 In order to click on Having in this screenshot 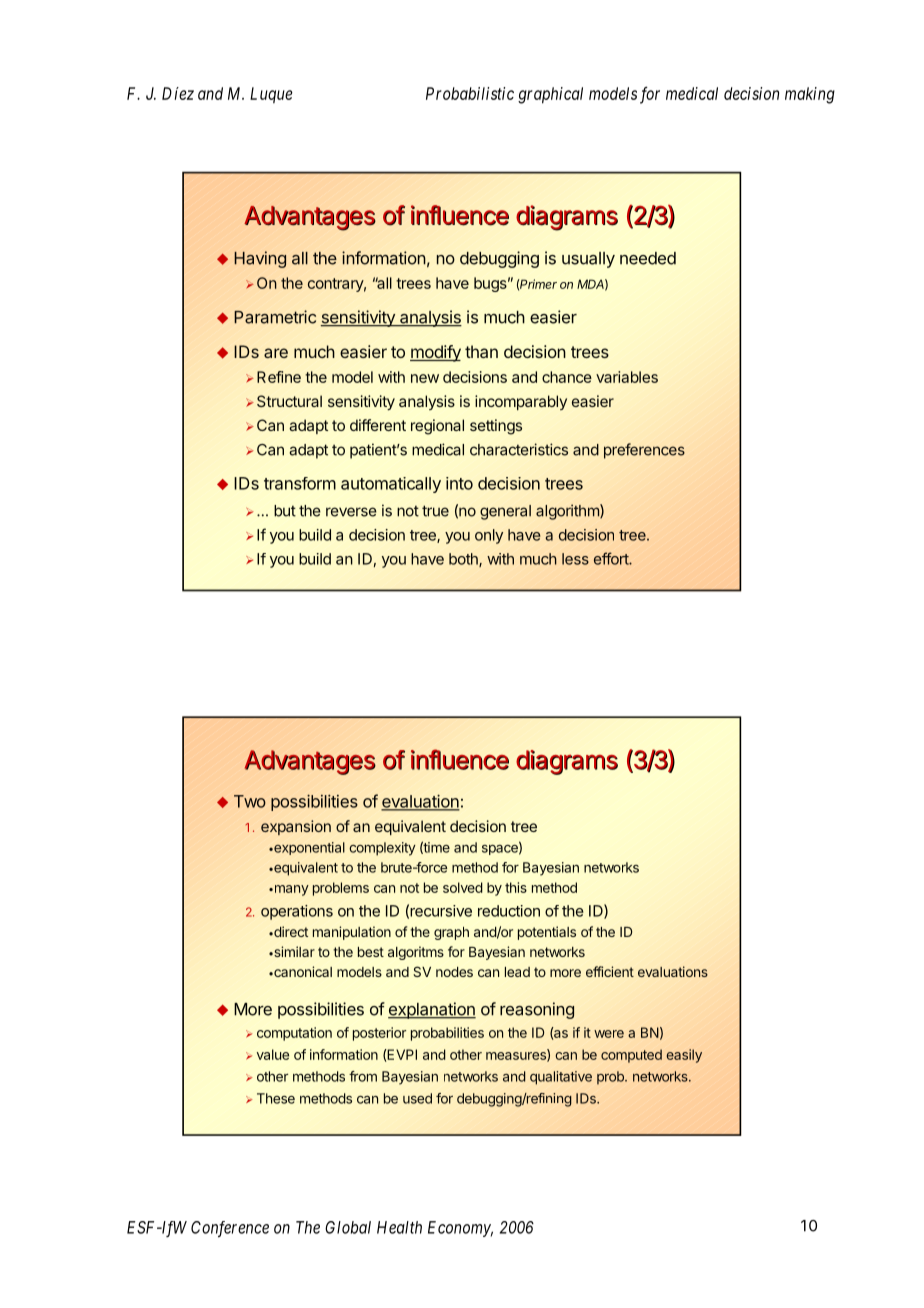, I will do `click(260, 259)`.
